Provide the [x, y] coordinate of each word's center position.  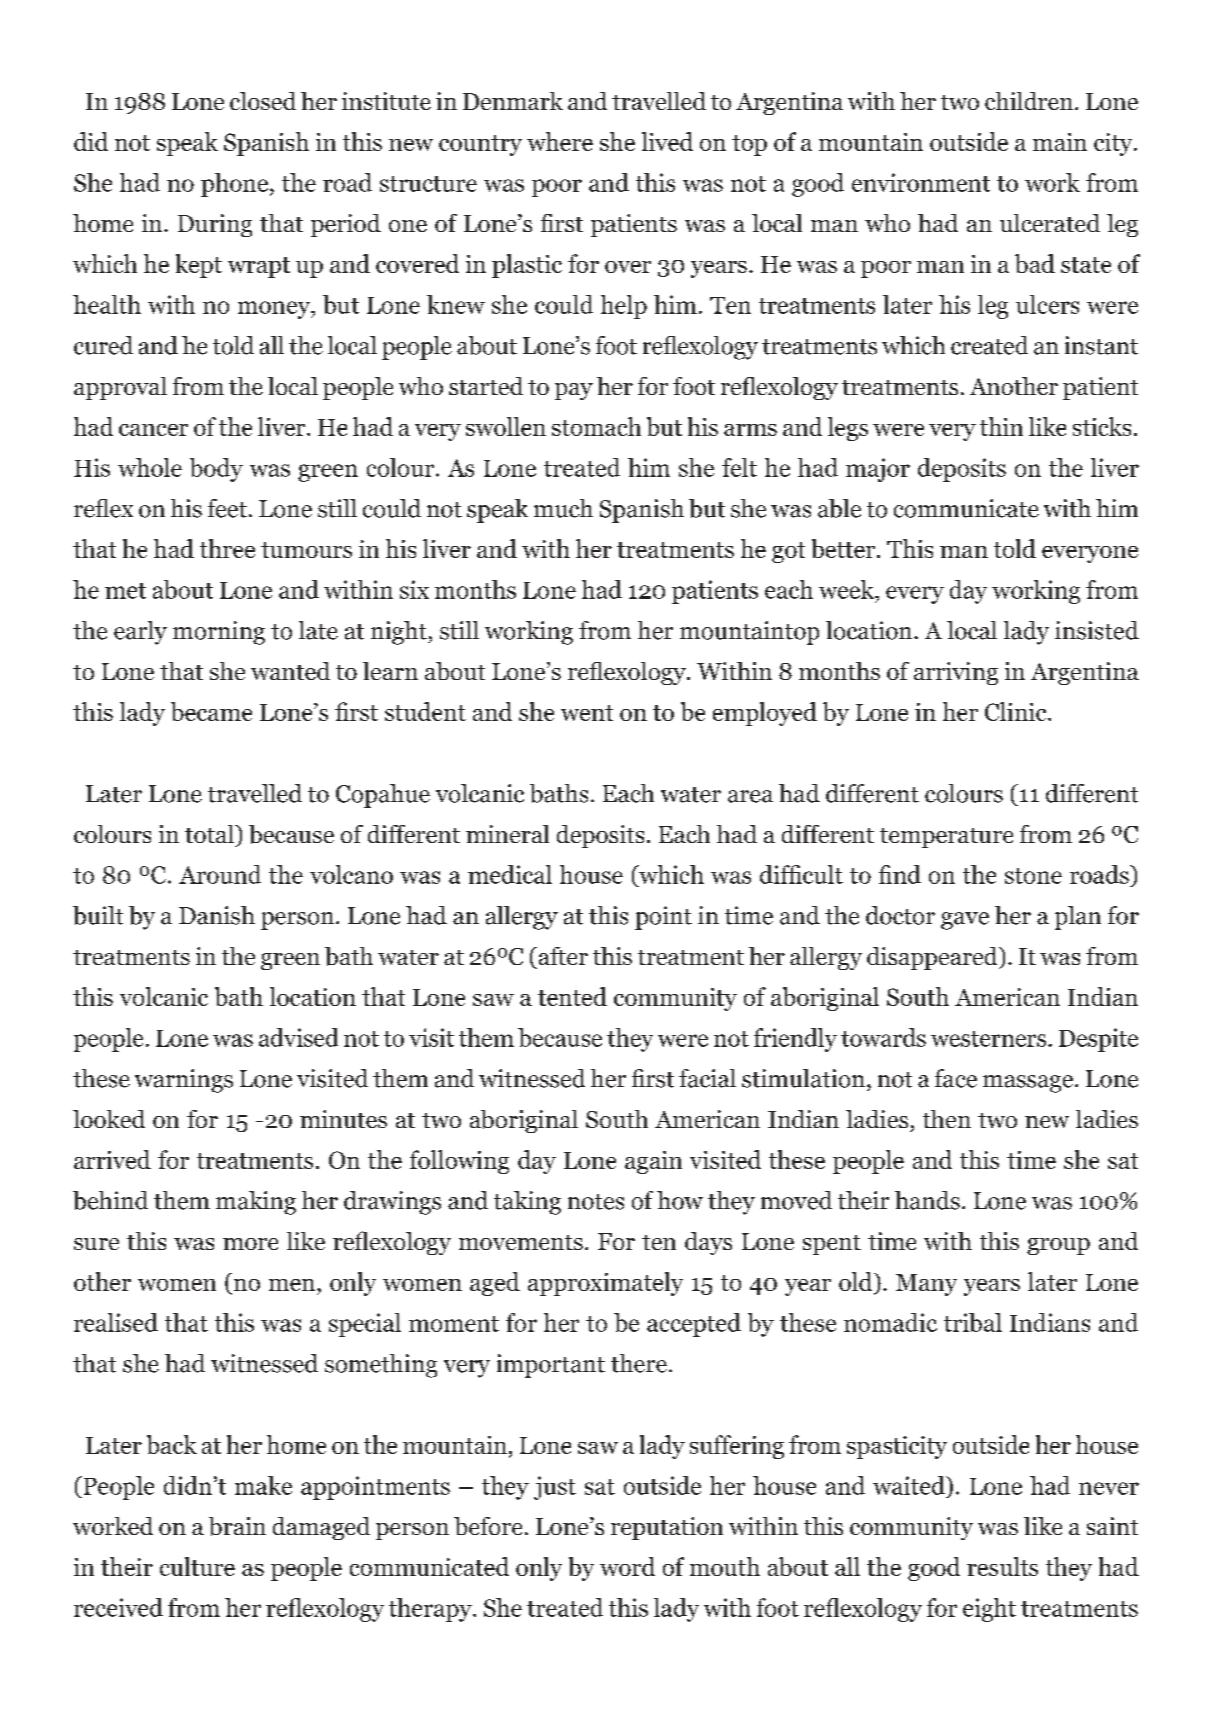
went [587, 713]
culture [197, 1566]
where [560, 141]
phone [236, 185]
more [250, 1244]
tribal [973, 1322]
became [211, 711]
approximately [605, 1284]
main [1060, 142]
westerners [988, 1039]
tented [572, 996]
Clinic [1017, 711]
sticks [1102, 426]
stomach [596, 426]
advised [298, 1037]
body [216, 470]
